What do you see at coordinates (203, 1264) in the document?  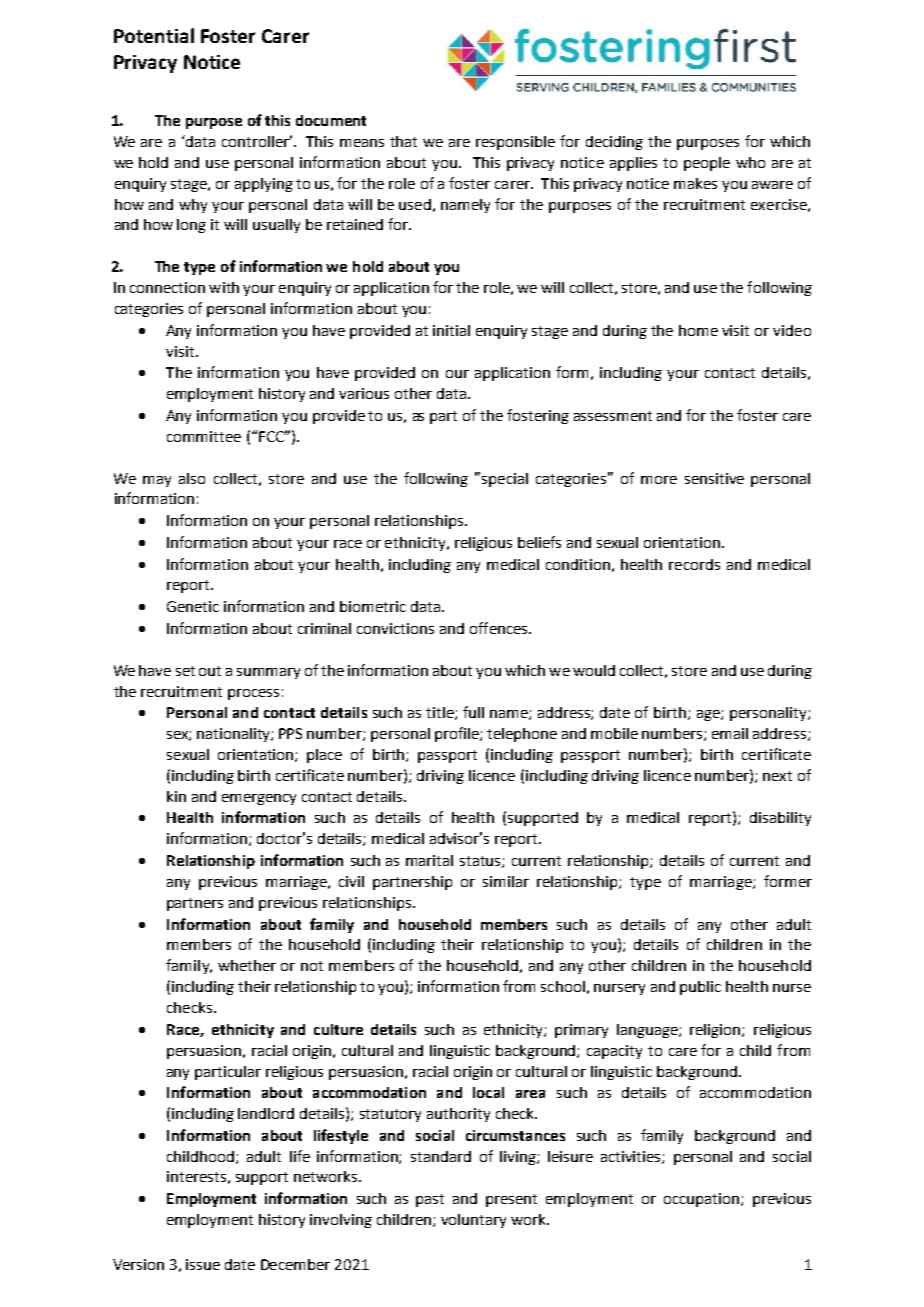 I see `issue` at bounding box center [203, 1264].
